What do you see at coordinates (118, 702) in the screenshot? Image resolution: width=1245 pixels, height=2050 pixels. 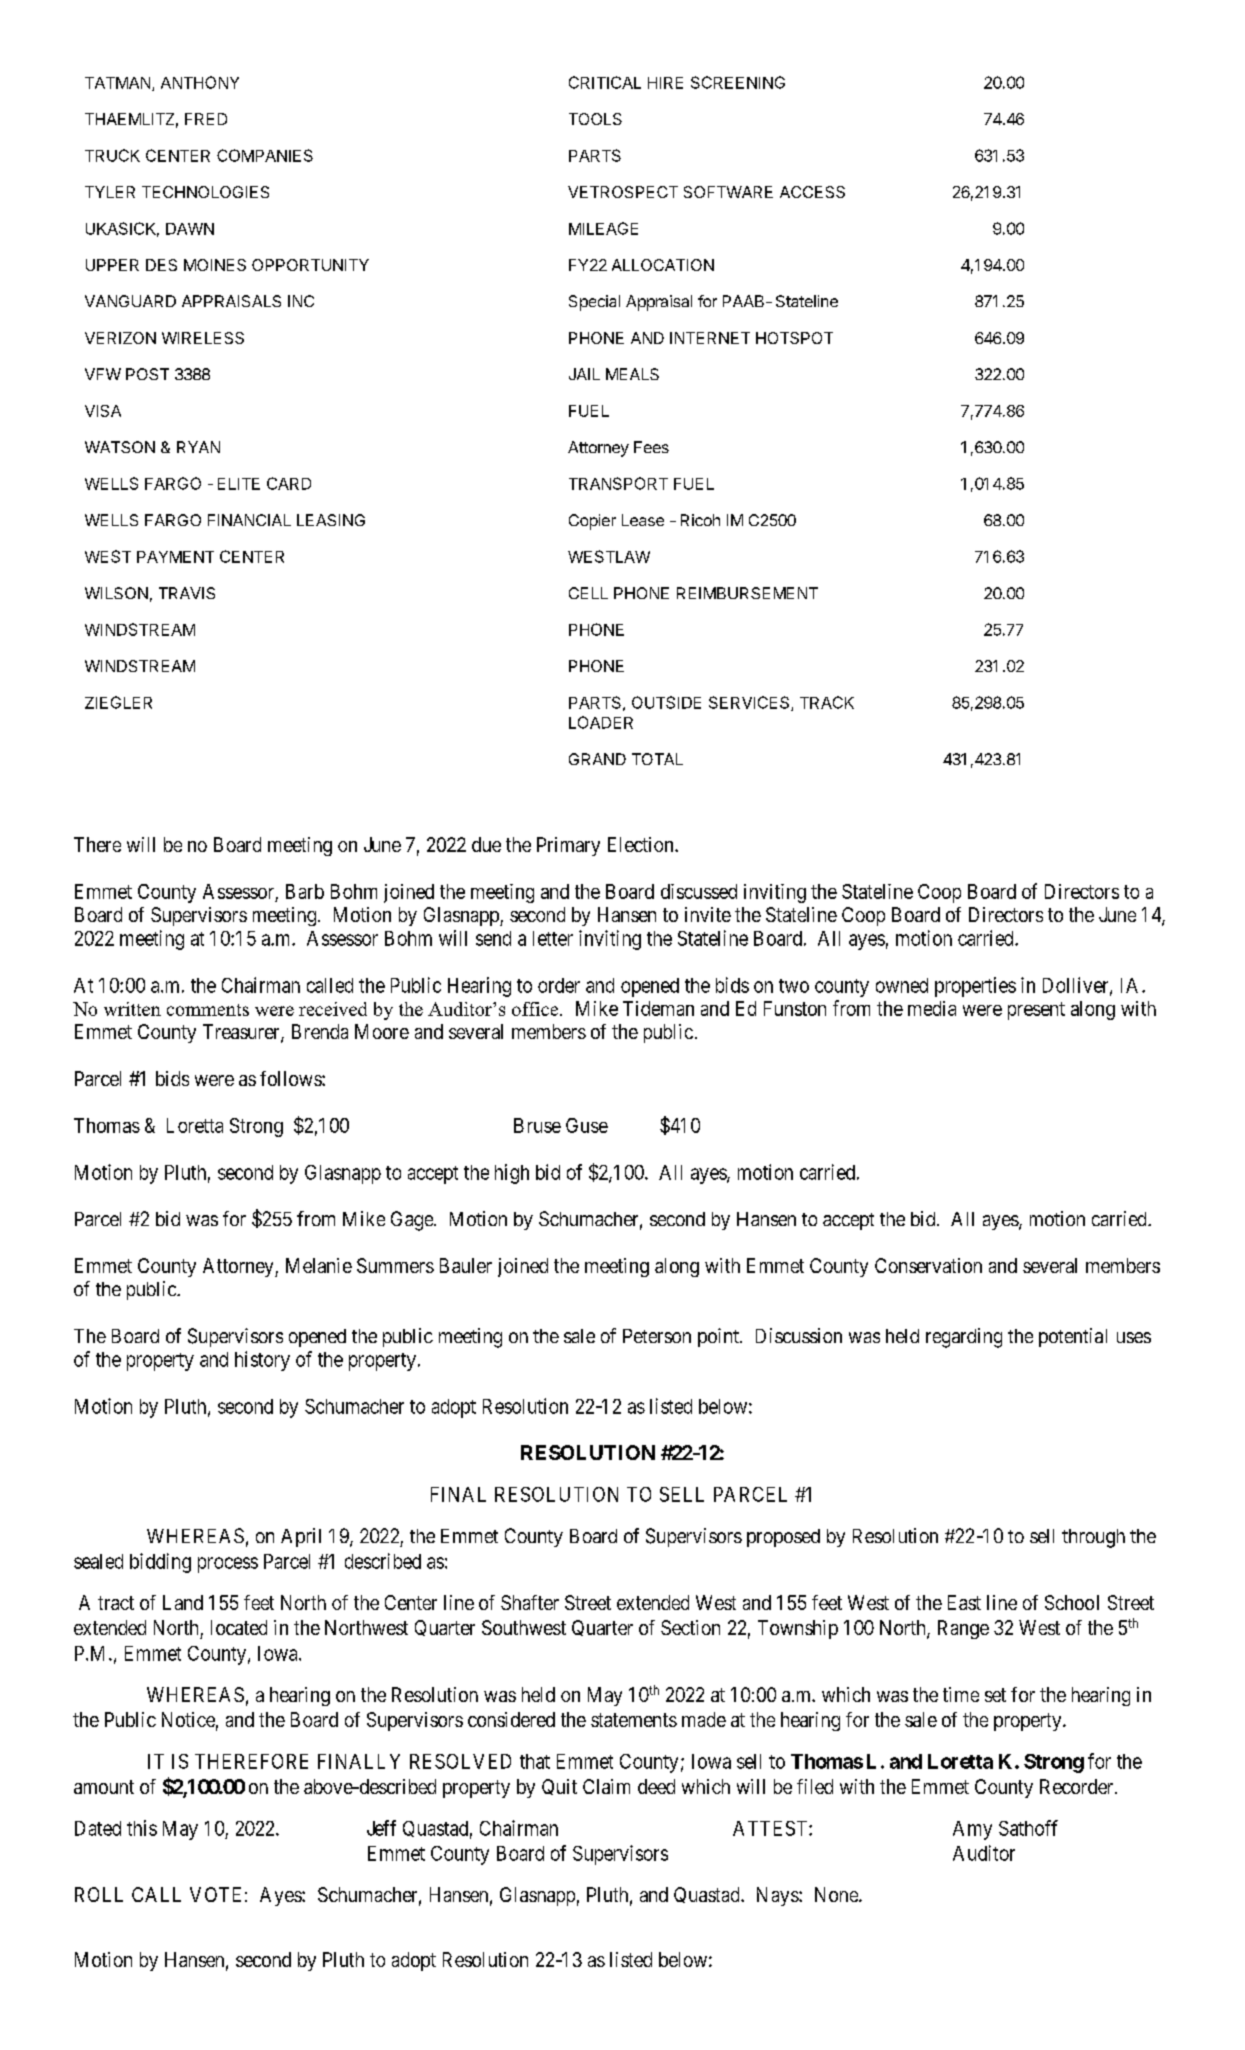 I see `ZIEGLER` at bounding box center [118, 702].
